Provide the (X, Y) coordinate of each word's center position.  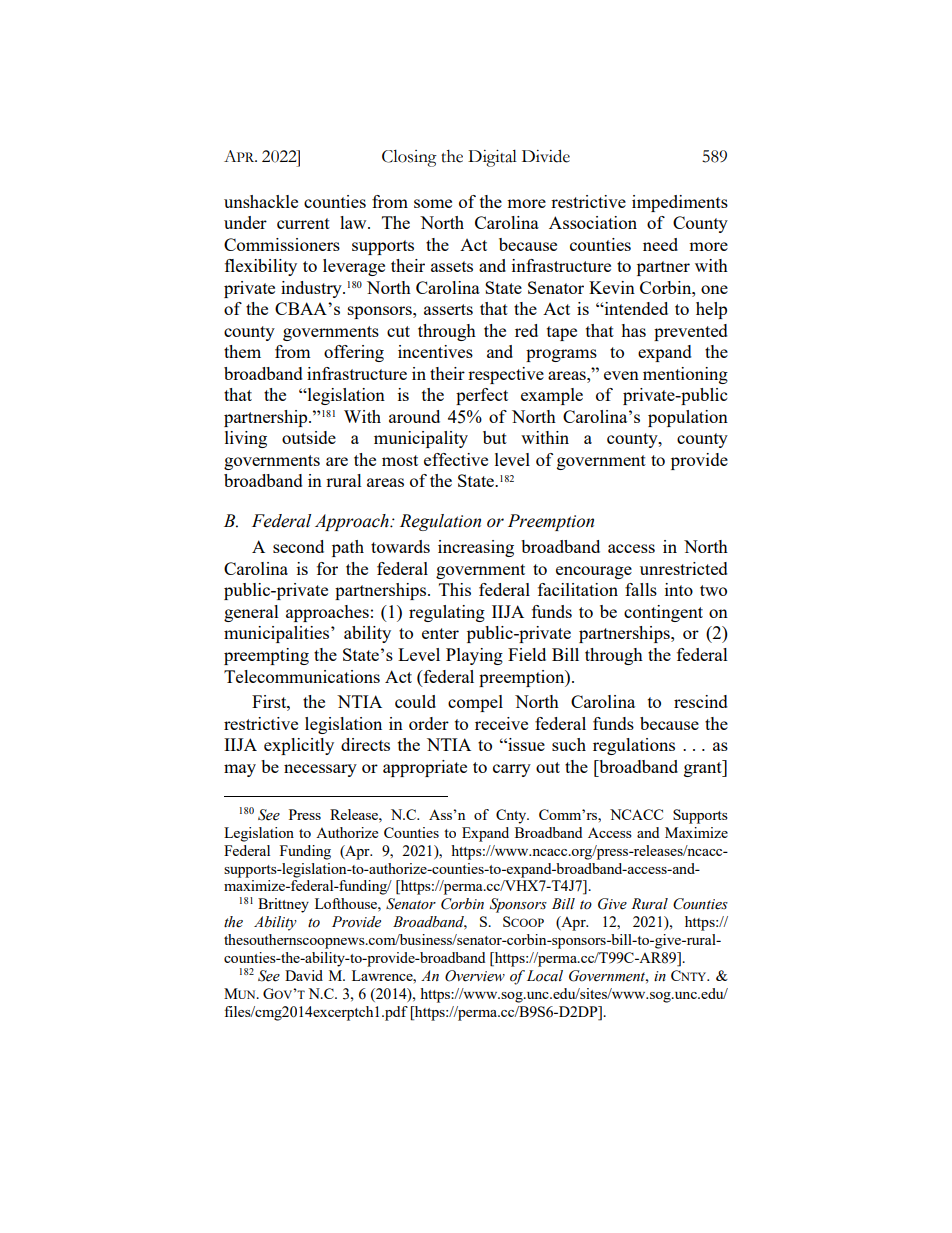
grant (704, 768)
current (303, 223)
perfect (482, 396)
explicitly (299, 746)
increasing (476, 548)
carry (512, 770)
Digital (492, 158)
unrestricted (684, 568)
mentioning (685, 375)
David (304, 975)
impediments (680, 203)
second (298, 546)
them (242, 351)
